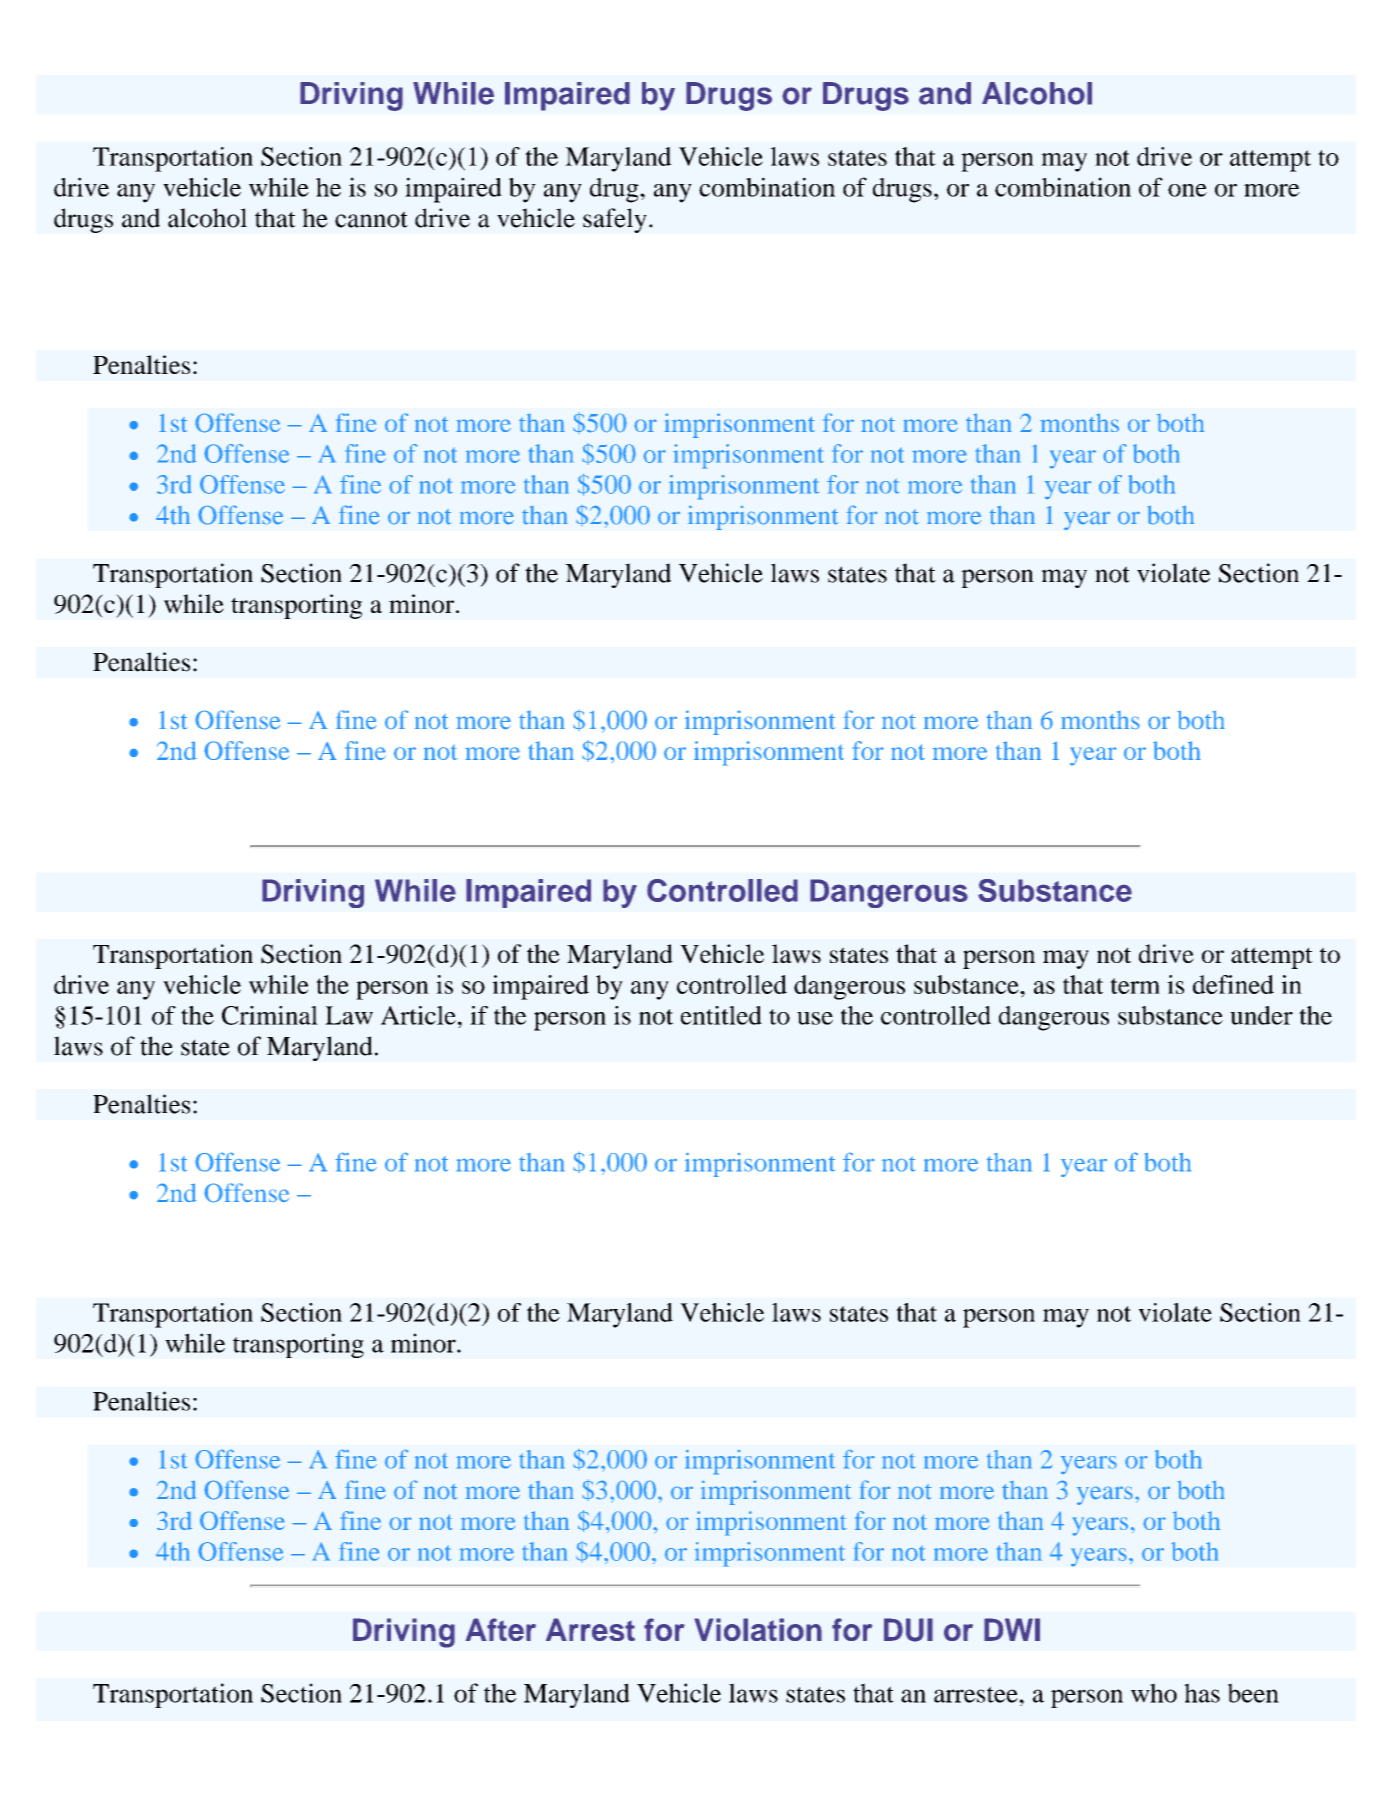 The width and height of the page is (1393, 1803). I want to click on entitled, so click(721, 1015).
